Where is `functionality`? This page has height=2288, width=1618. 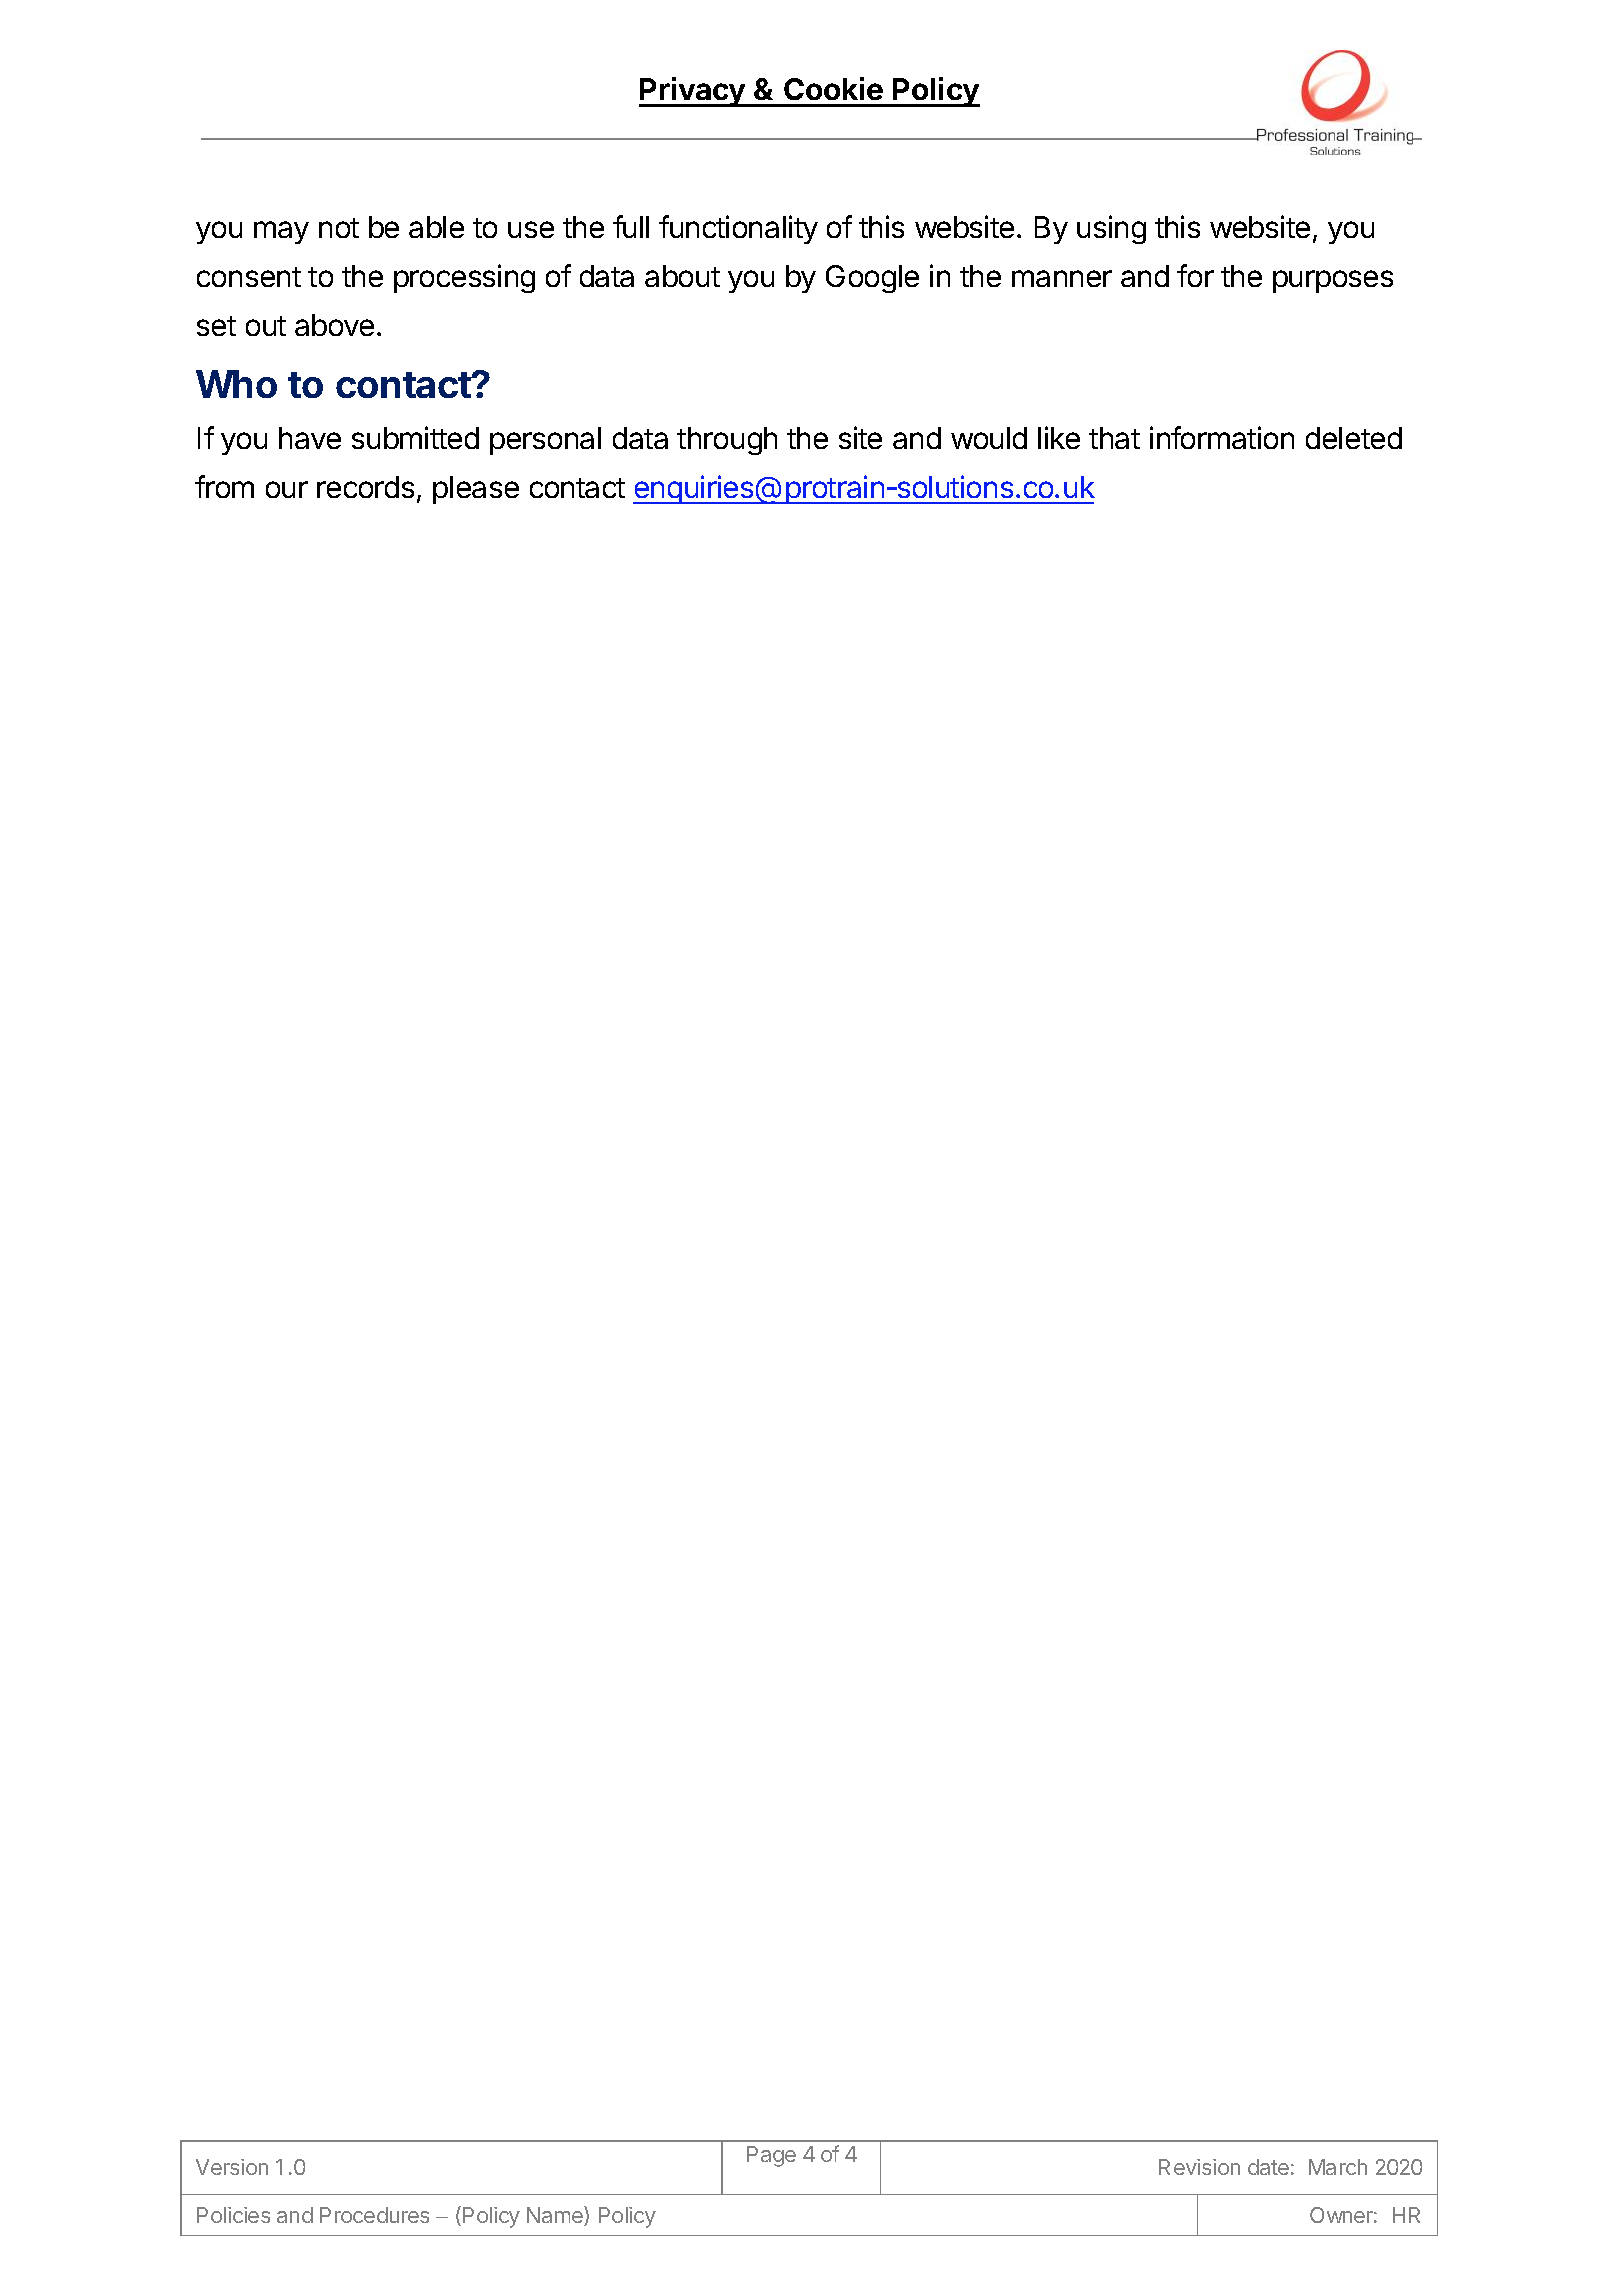 functionality is located at coordinates (738, 229).
